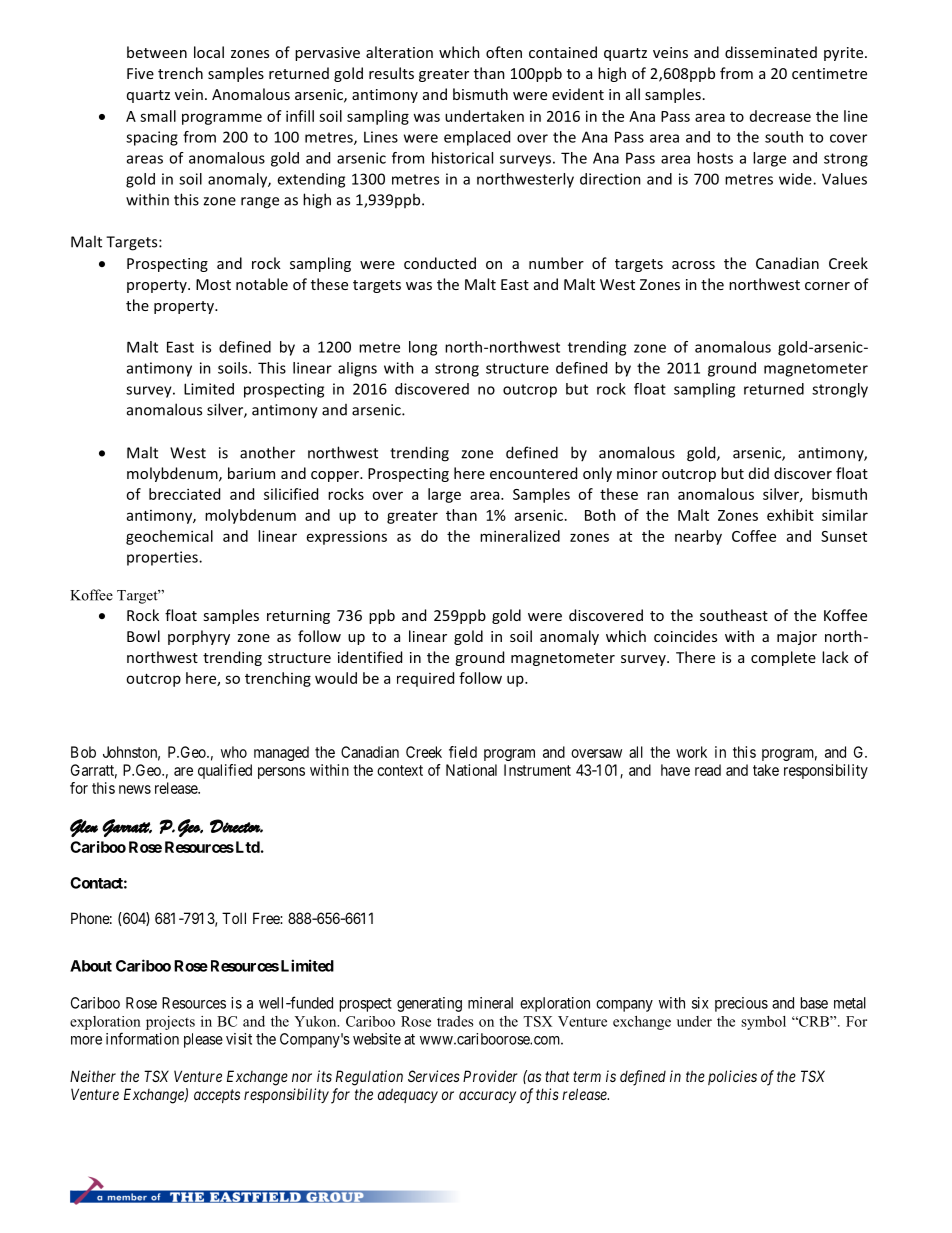 The height and width of the image is (1233, 952). Describe the element at coordinates (423, 348) in the image. I see `long` at that location.
